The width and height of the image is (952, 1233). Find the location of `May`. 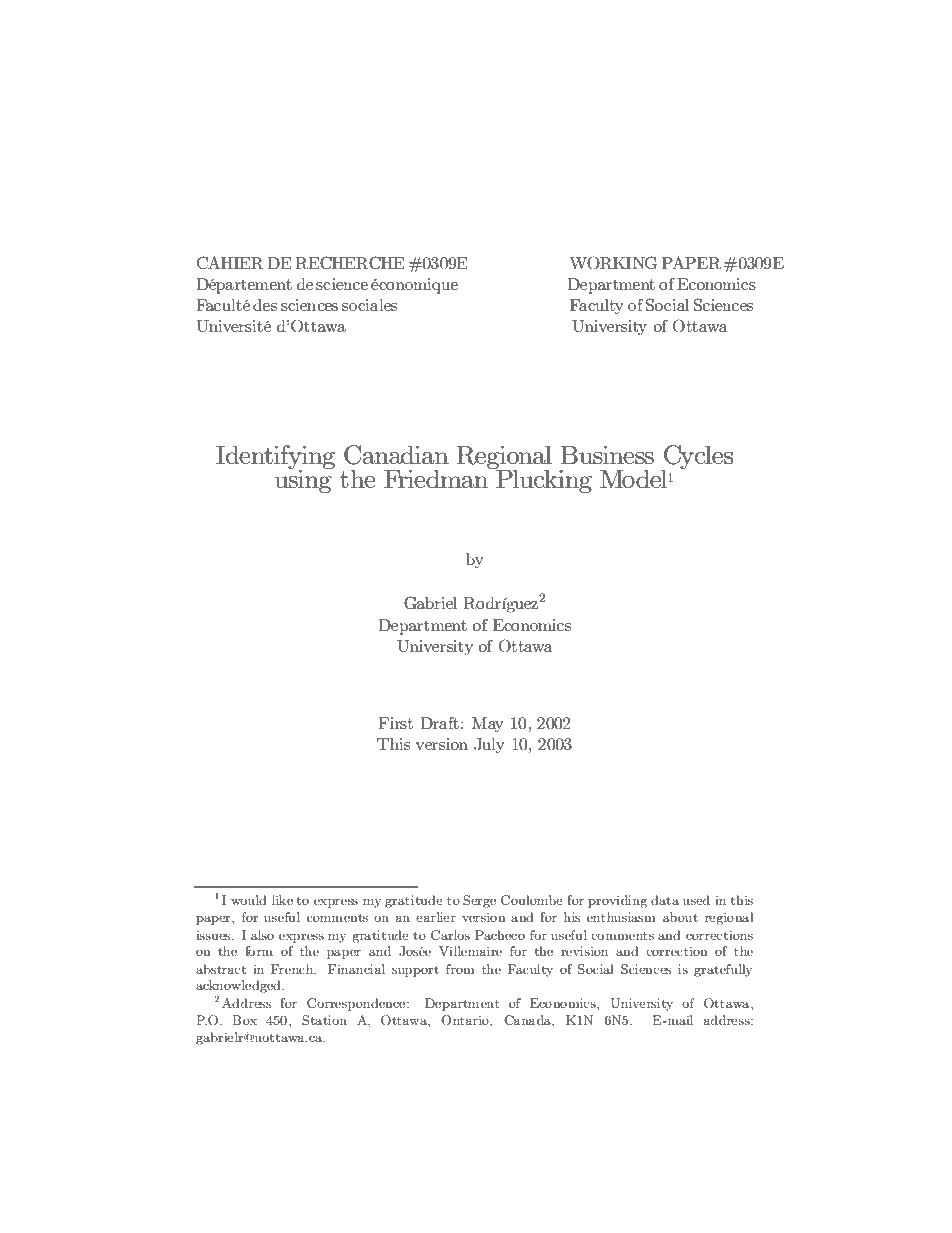

May is located at coordinates (488, 725).
